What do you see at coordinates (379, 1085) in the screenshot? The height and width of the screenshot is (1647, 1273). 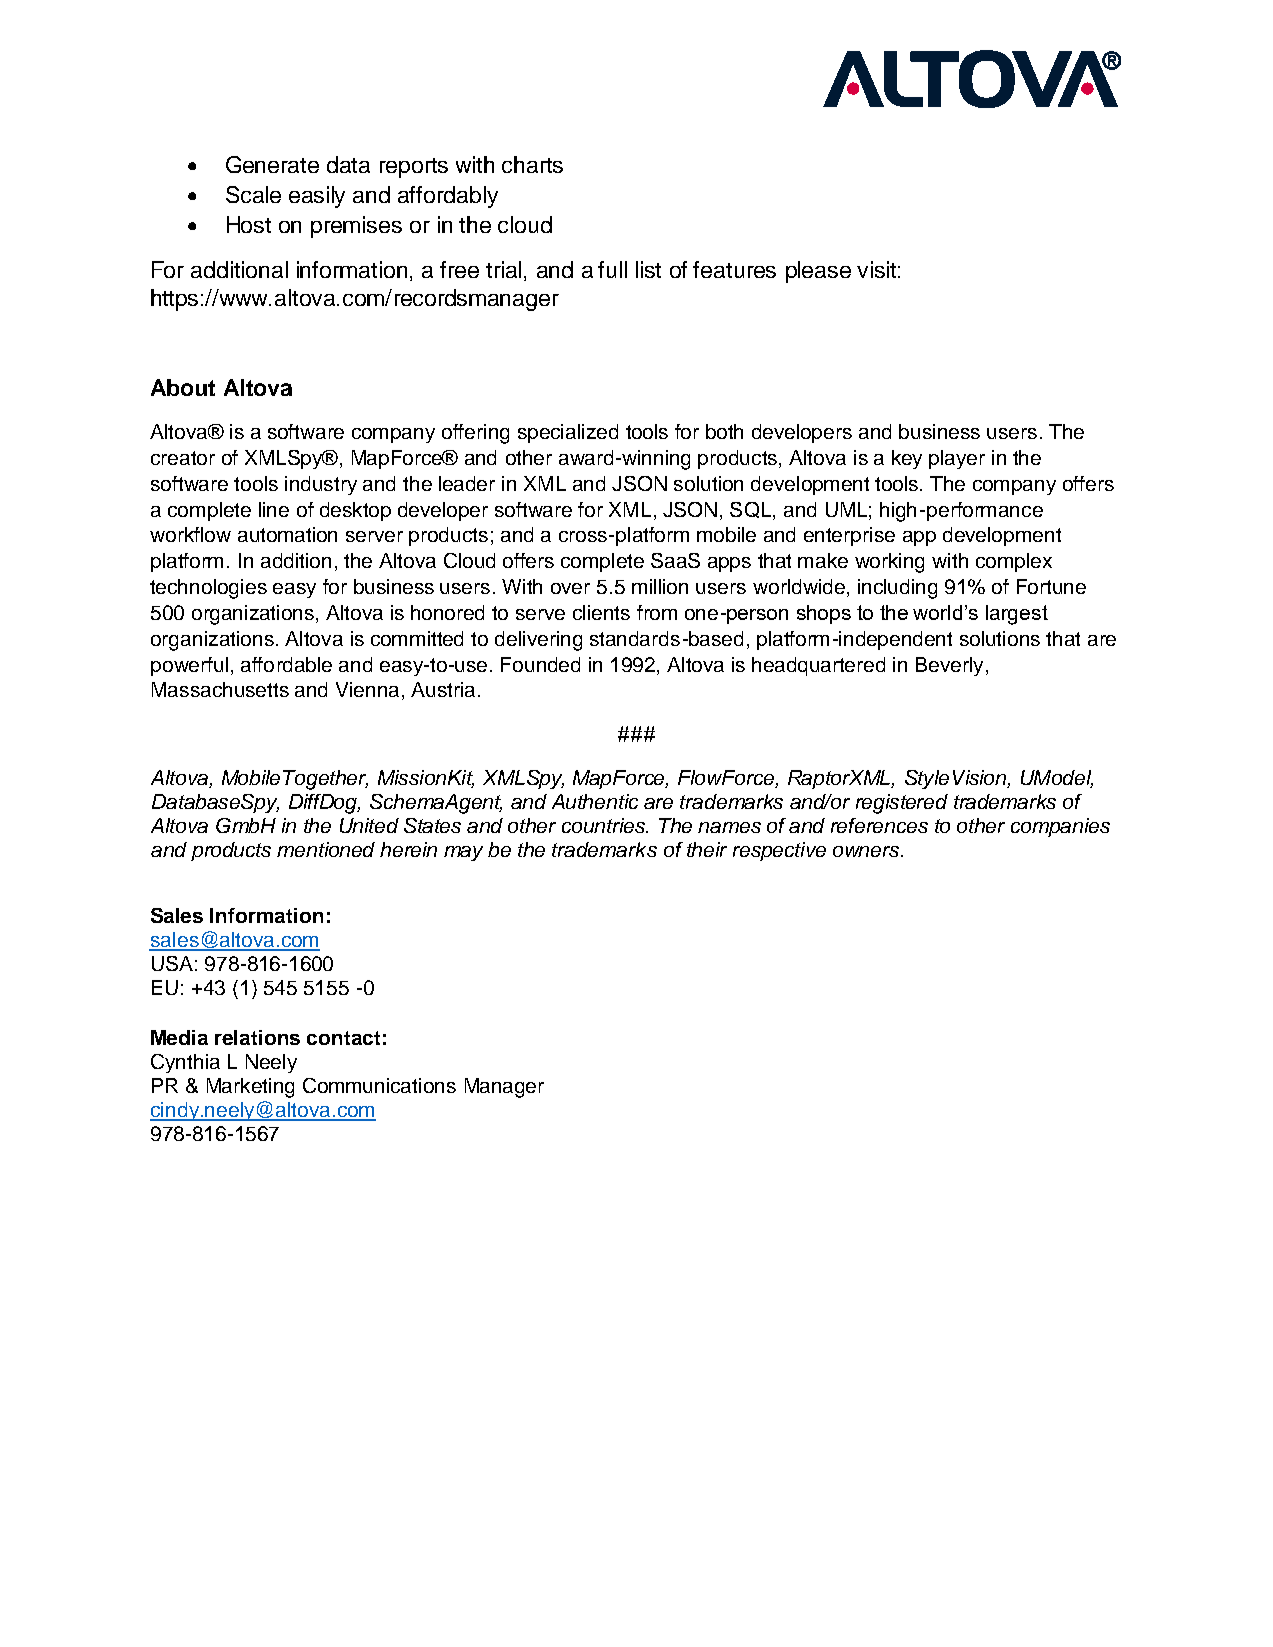 I see `Communications` at bounding box center [379, 1085].
